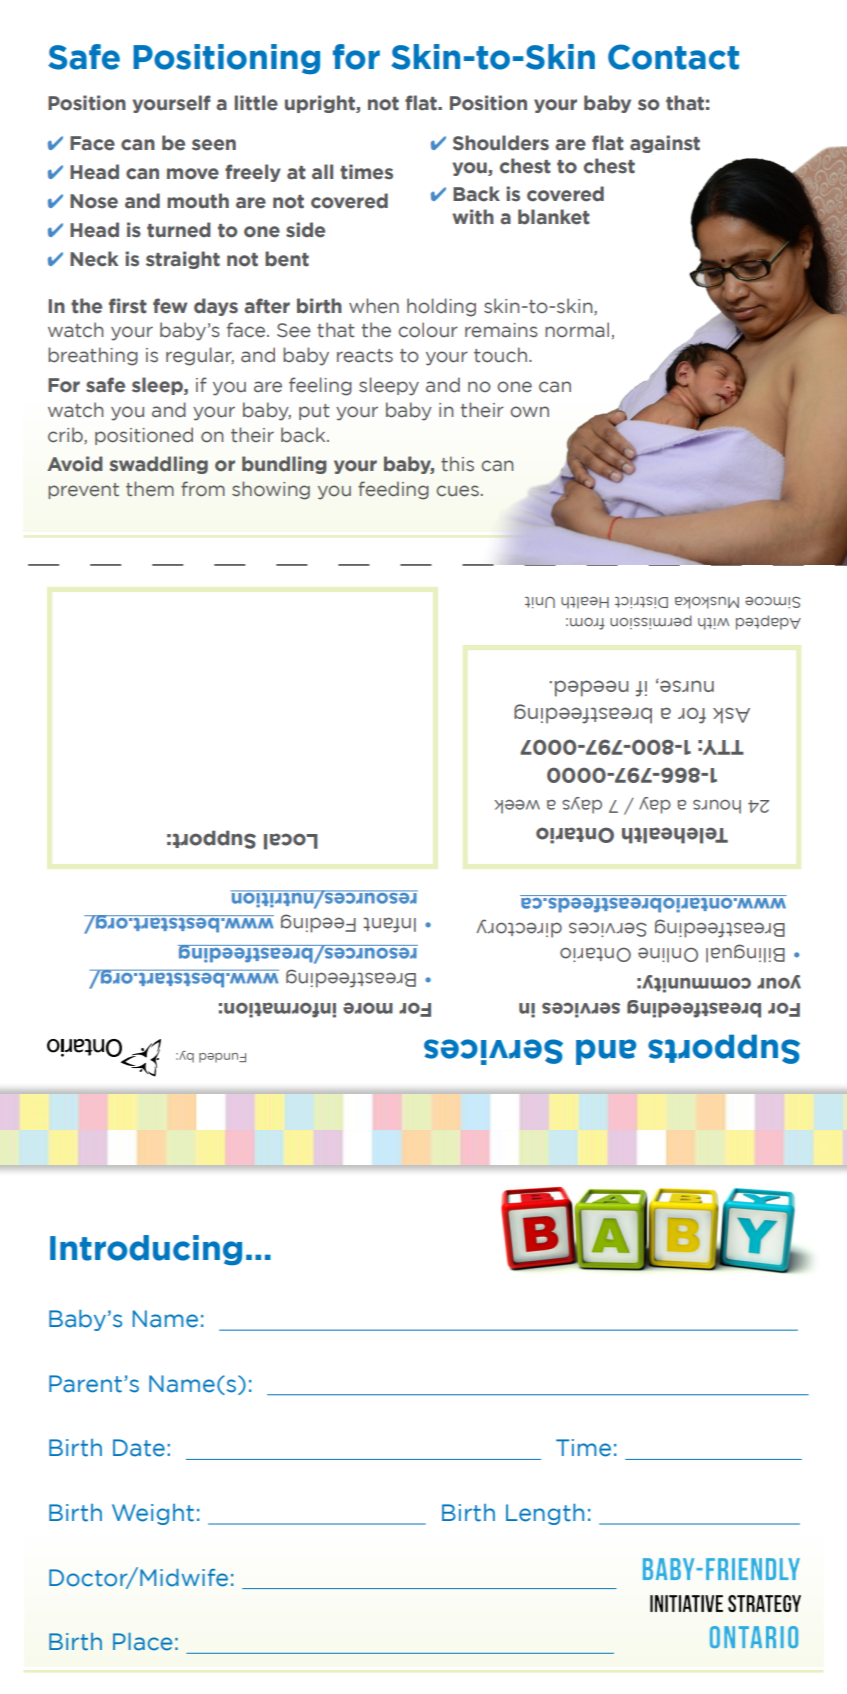 The width and height of the document is (847, 1694). What do you see at coordinates (193, 174) in the document?
I see `move` at bounding box center [193, 174].
